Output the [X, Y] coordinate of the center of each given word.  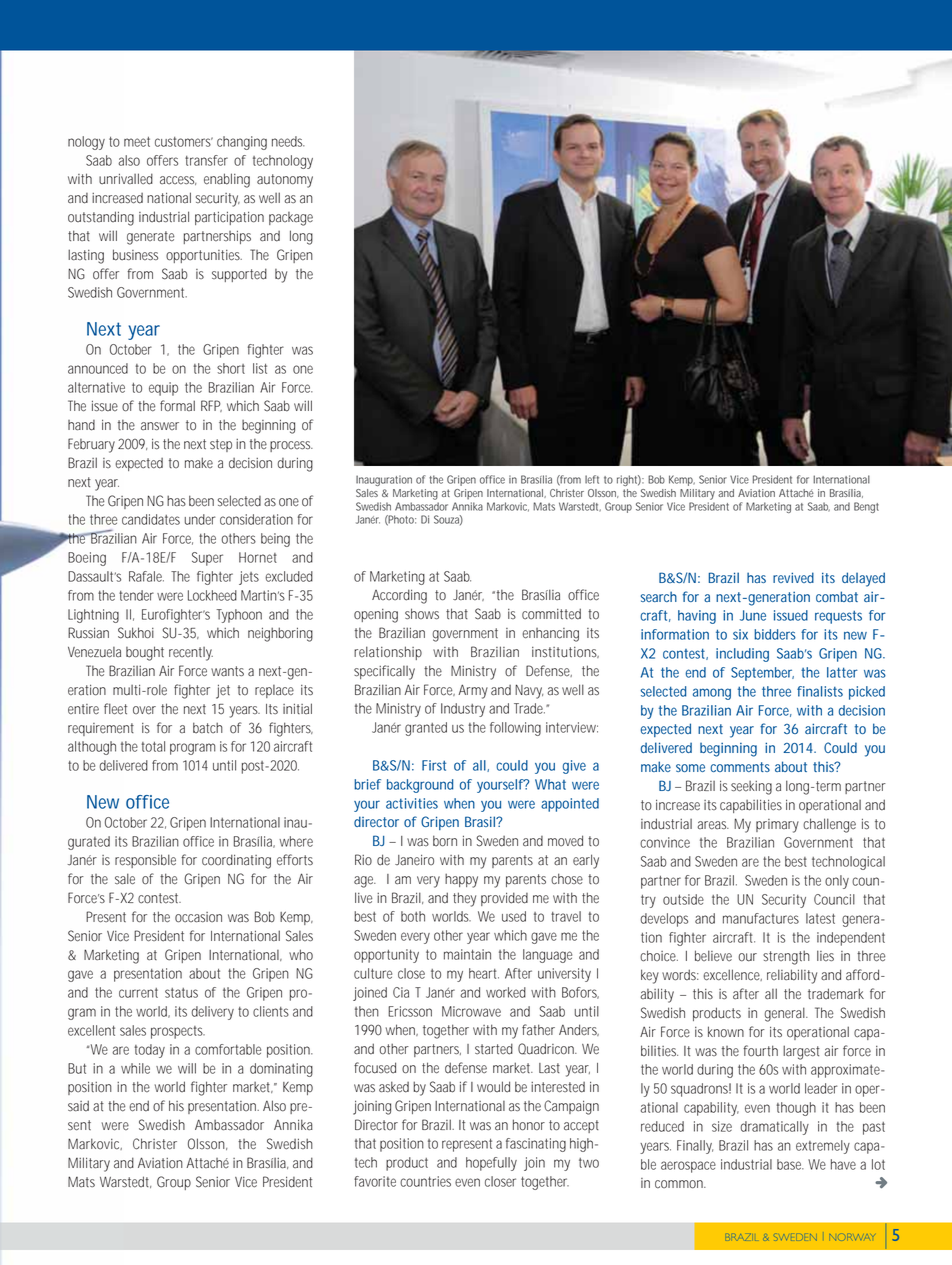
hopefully [491, 1164]
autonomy [285, 181]
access [178, 180]
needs [288, 141]
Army [473, 691]
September [762, 674]
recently [191, 654]
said [78, 1106]
